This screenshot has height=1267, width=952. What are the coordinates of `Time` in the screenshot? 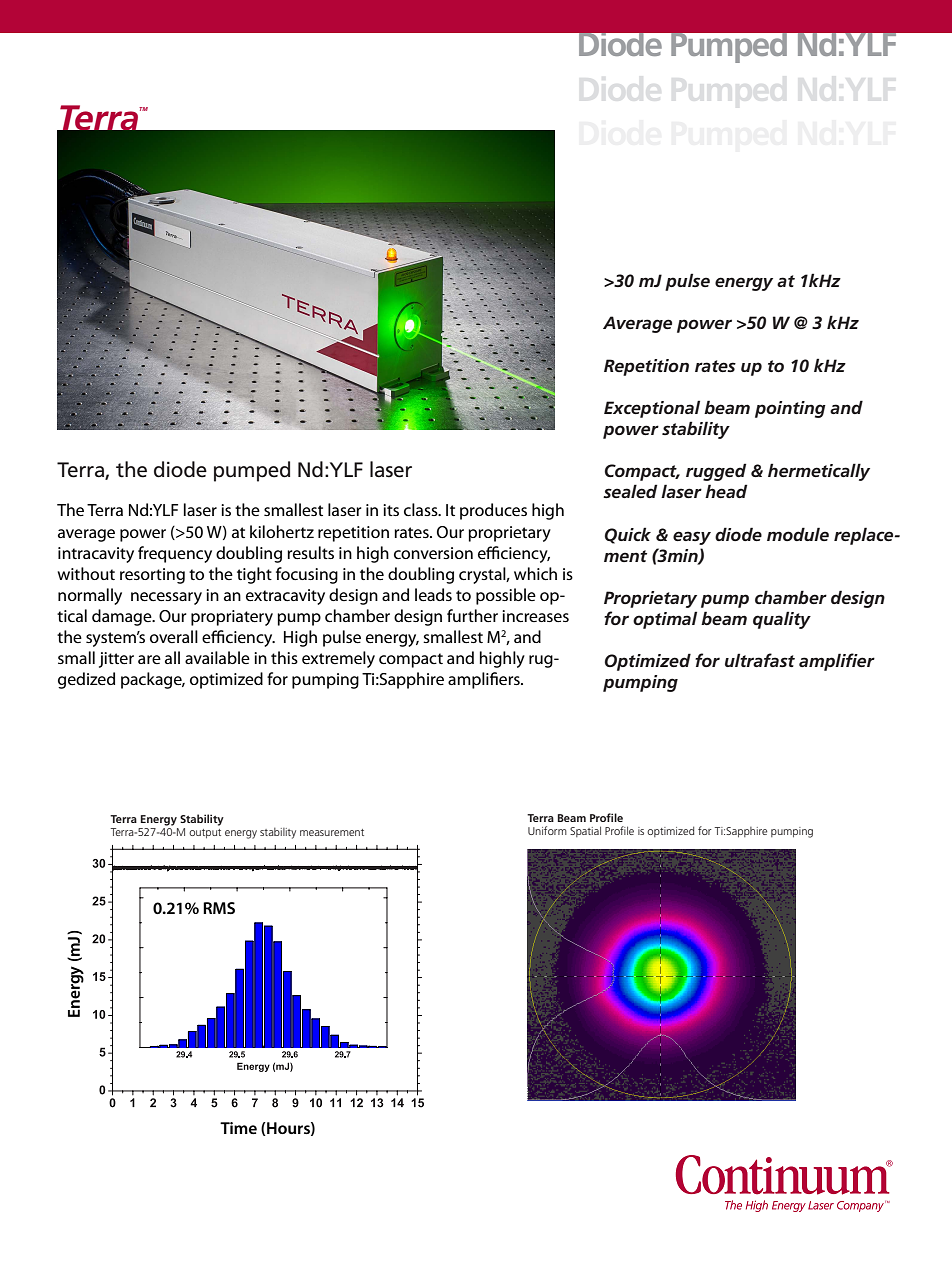 It's located at (238, 1128).
